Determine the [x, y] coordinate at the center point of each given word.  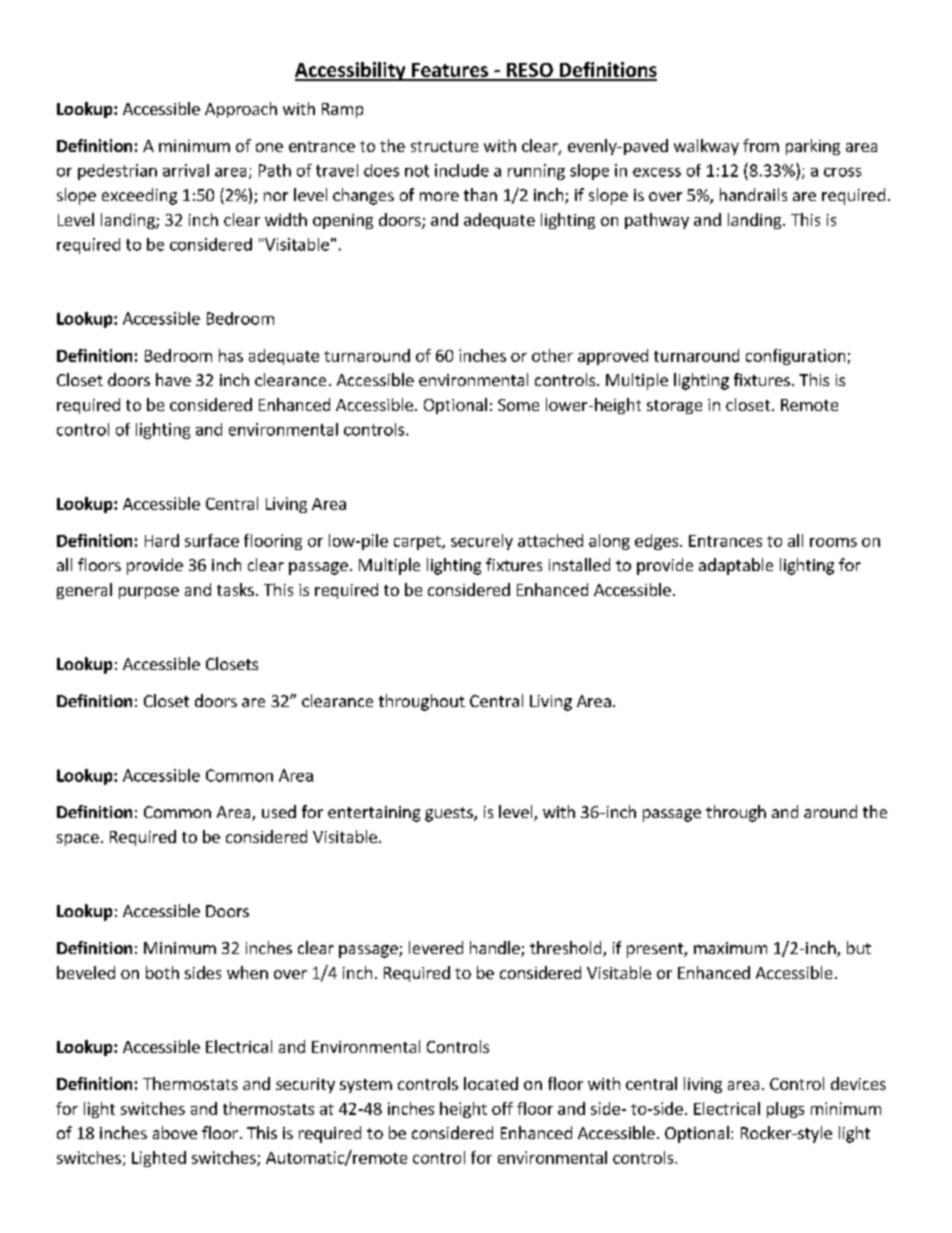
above [175, 1132]
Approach [241, 110]
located [491, 1083]
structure [444, 146]
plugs [785, 1110]
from [761, 145]
